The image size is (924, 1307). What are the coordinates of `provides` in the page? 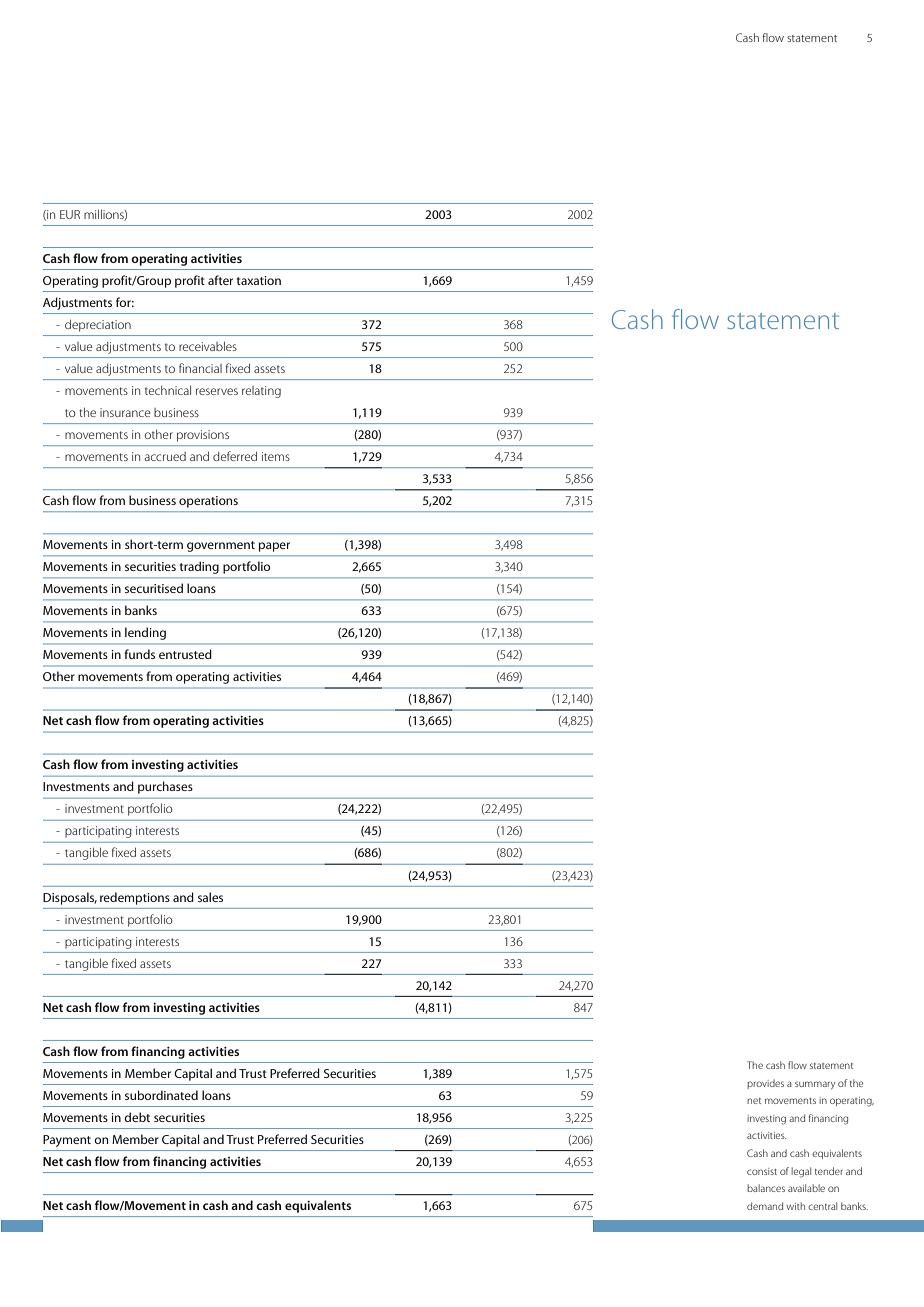 It's located at (765, 1084).
